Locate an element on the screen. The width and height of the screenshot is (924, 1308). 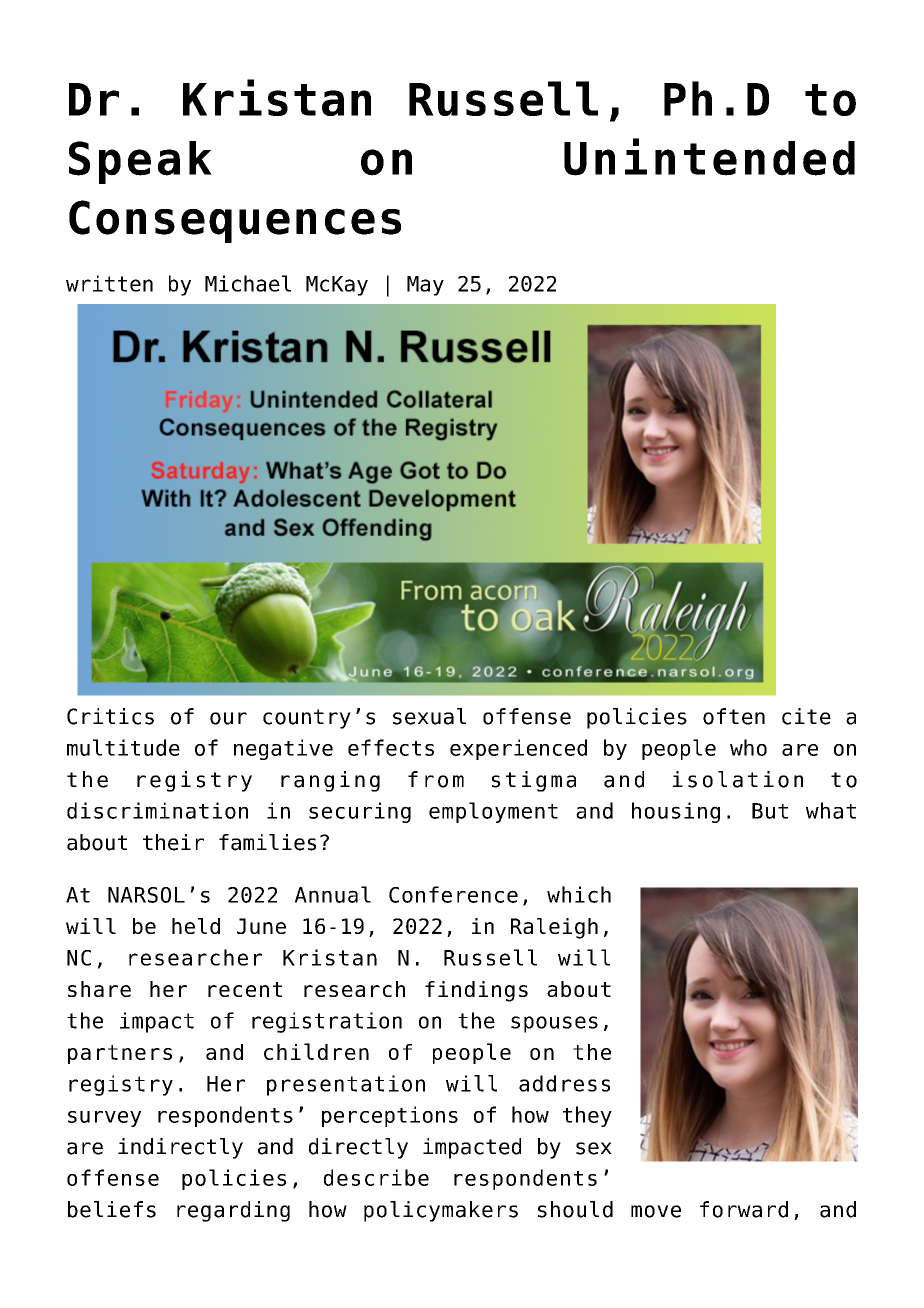
But is located at coordinates (770, 811).
